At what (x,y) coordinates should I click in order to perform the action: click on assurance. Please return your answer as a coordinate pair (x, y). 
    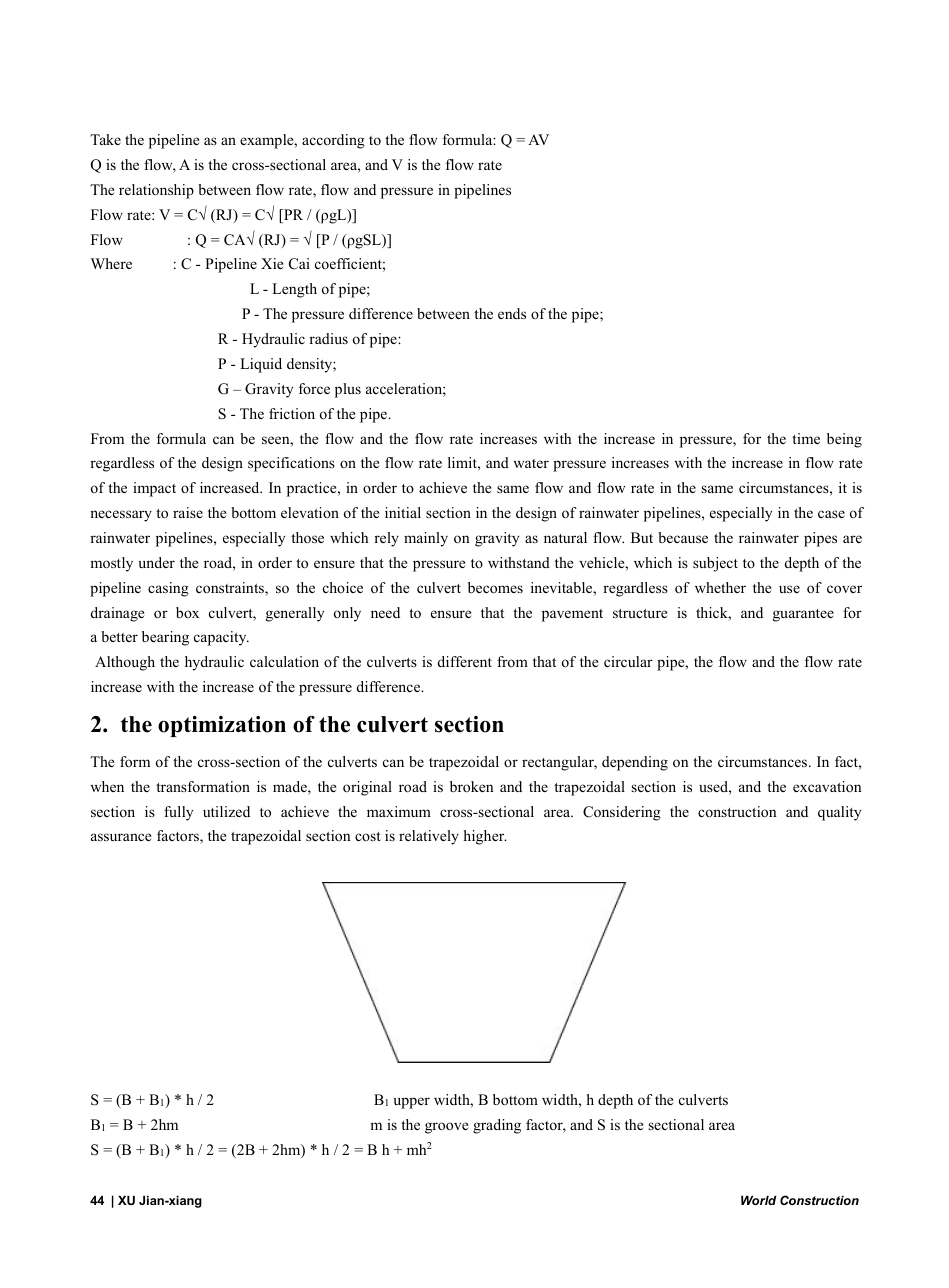
    Looking at the image, I should click on (121, 837).
